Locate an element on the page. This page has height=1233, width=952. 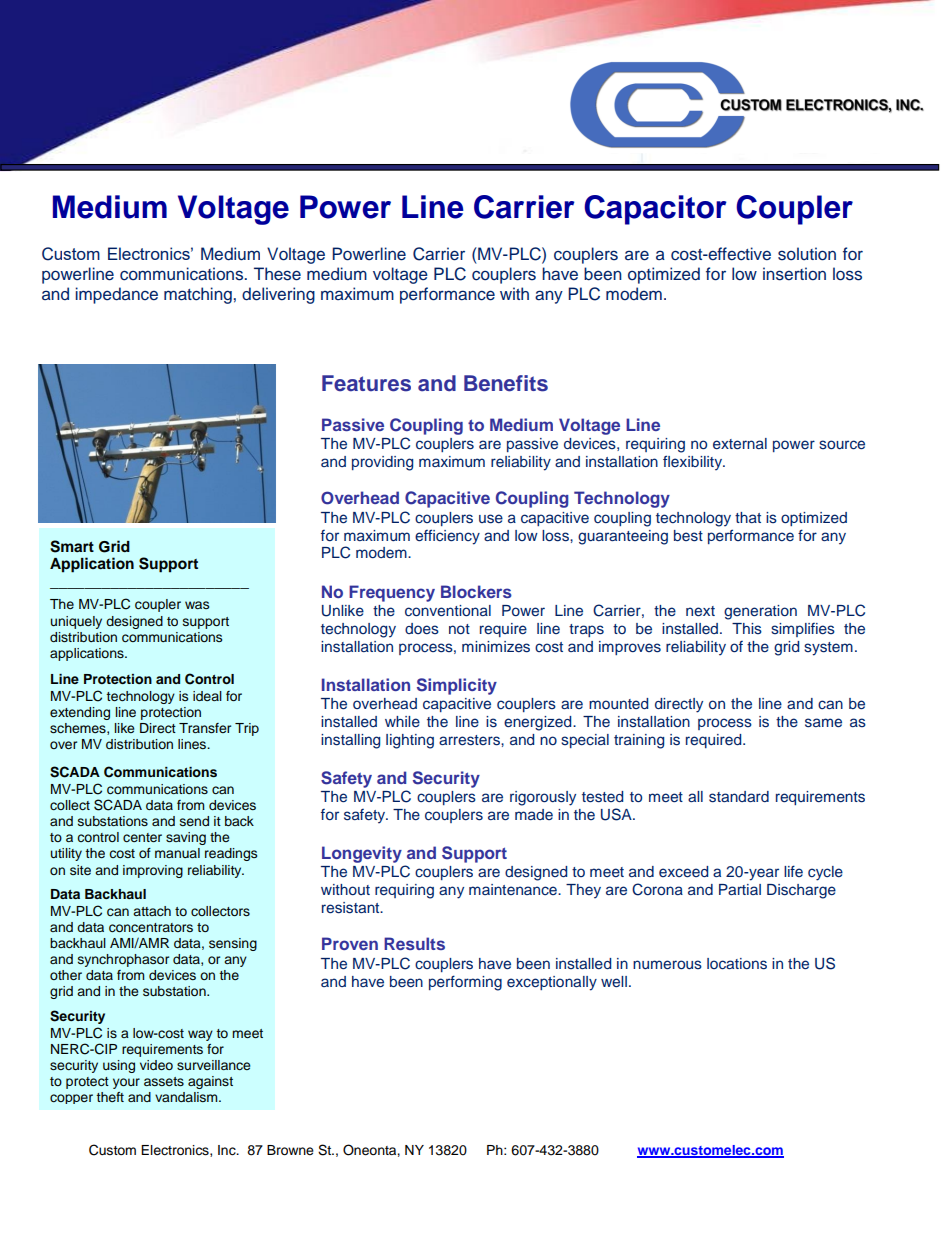
vandalism is located at coordinates (187, 1097).
